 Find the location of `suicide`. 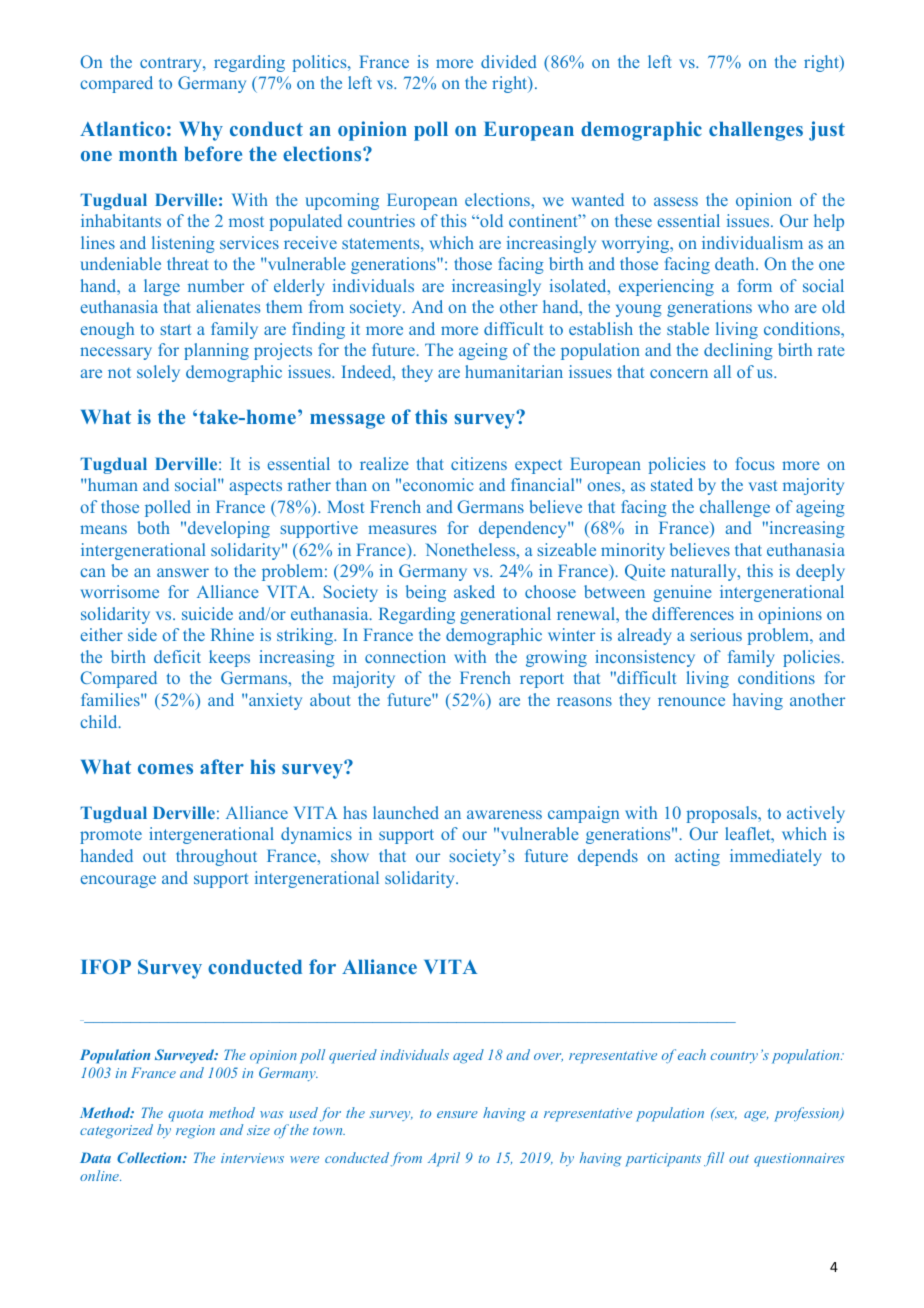

suicide is located at coordinates (207, 613).
